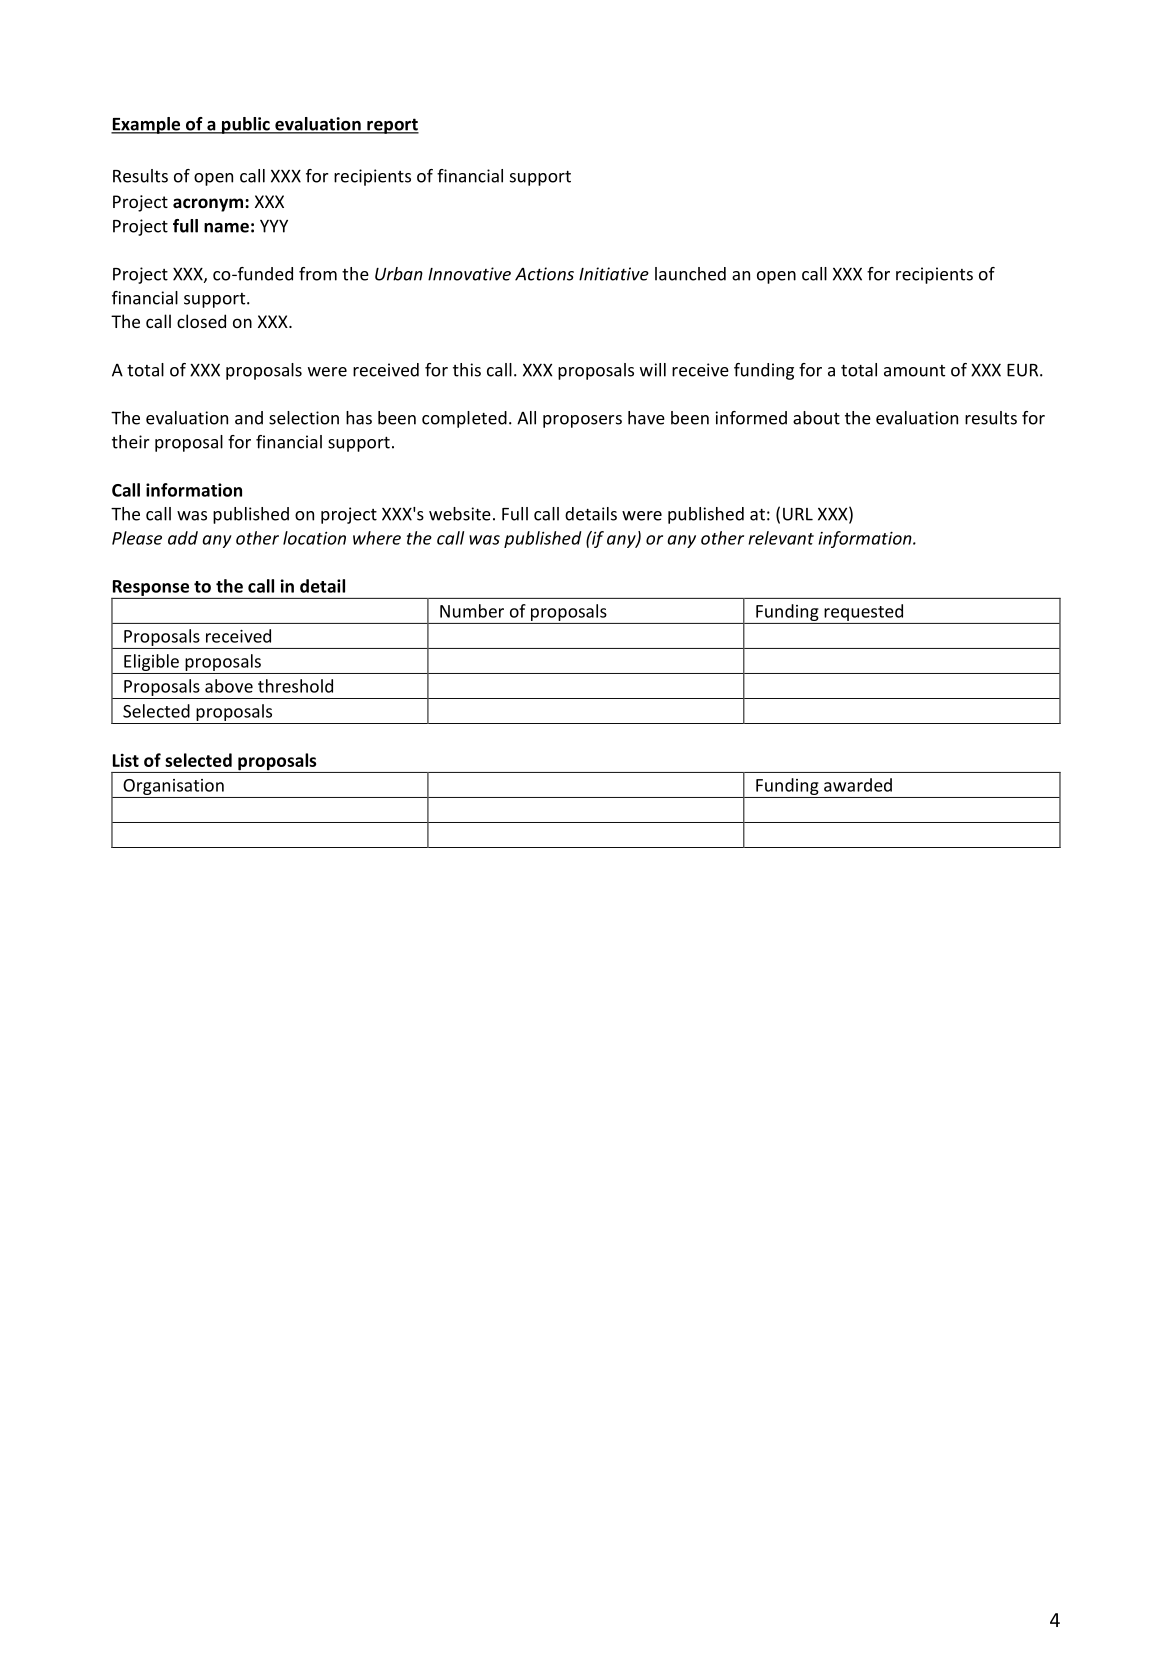  What do you see at coordinates (863, 612) in the screenshot?
I see `requested` at bounding box center [863, 612].
